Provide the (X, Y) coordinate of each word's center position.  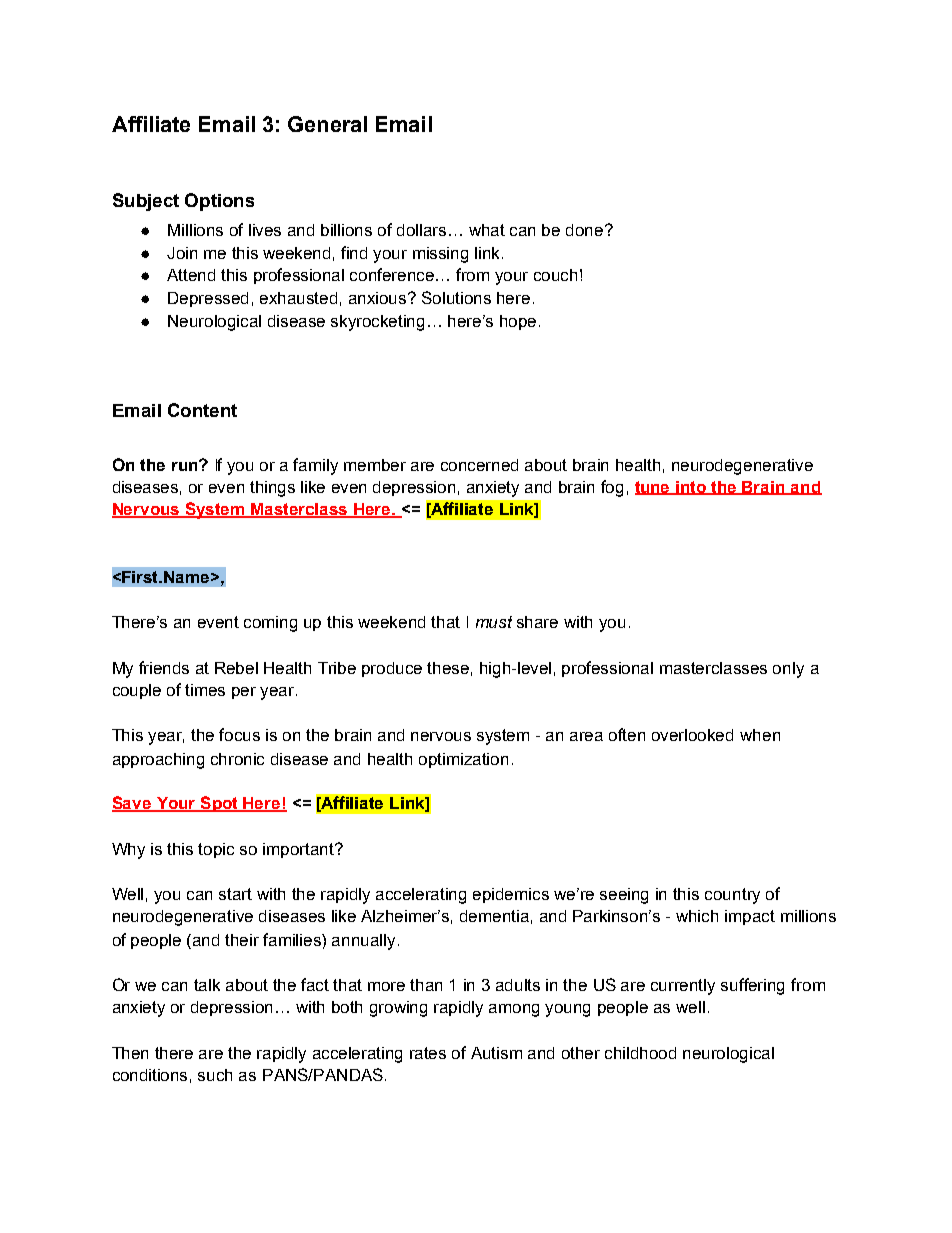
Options (219, 202)
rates (428, 1053)
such (215, 1075)
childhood (640, 1053)
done (586, 230)
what (487, 230)
